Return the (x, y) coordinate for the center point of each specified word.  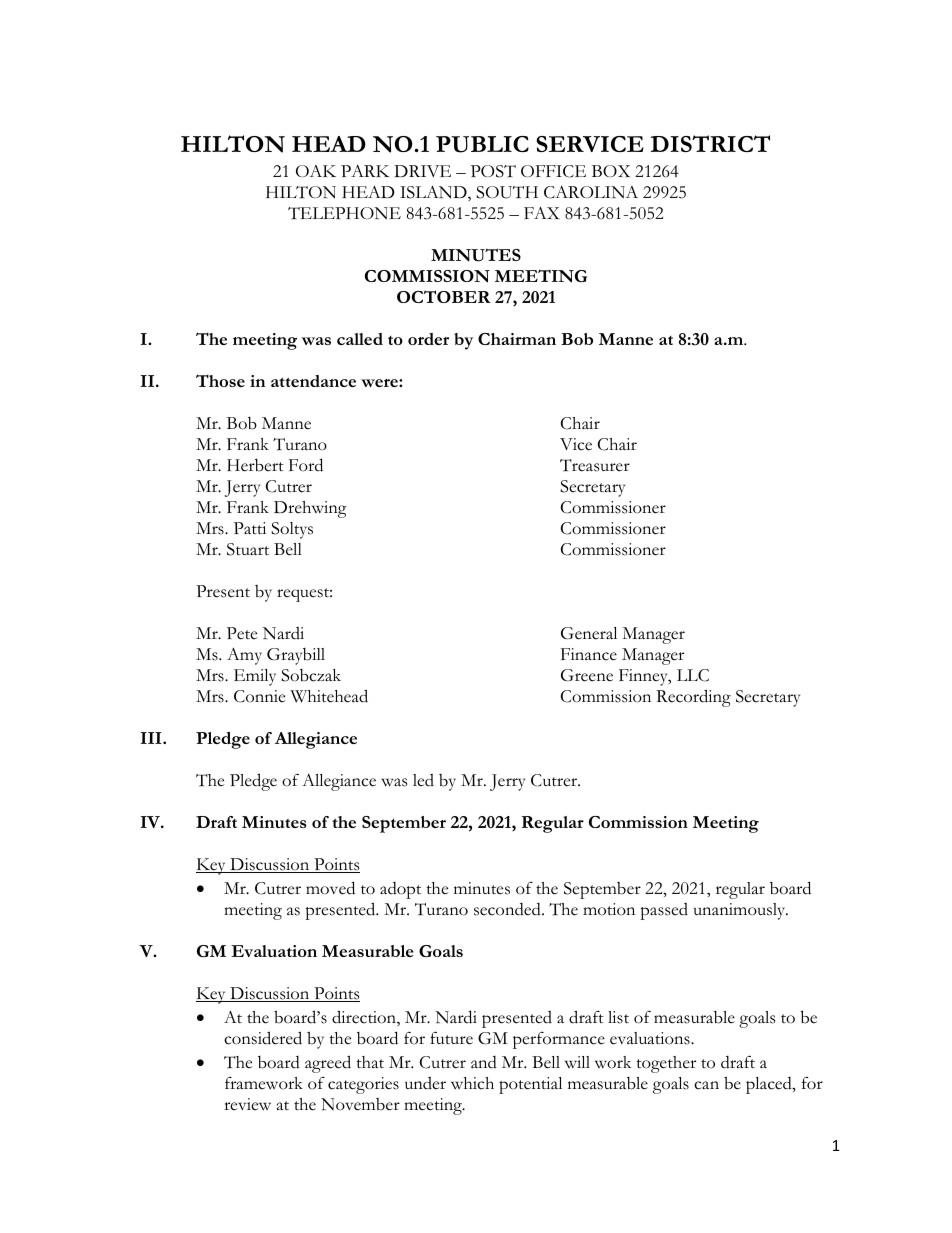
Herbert (255, 465)
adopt (400, 890)
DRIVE (422, 171)
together (666, 1064)
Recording (693, 698)
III (152, 738)
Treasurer (595, 465)
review (247, 1104)
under (425, 1083)
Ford (306, 465)
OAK (316, 171)
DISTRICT (710, 143)
